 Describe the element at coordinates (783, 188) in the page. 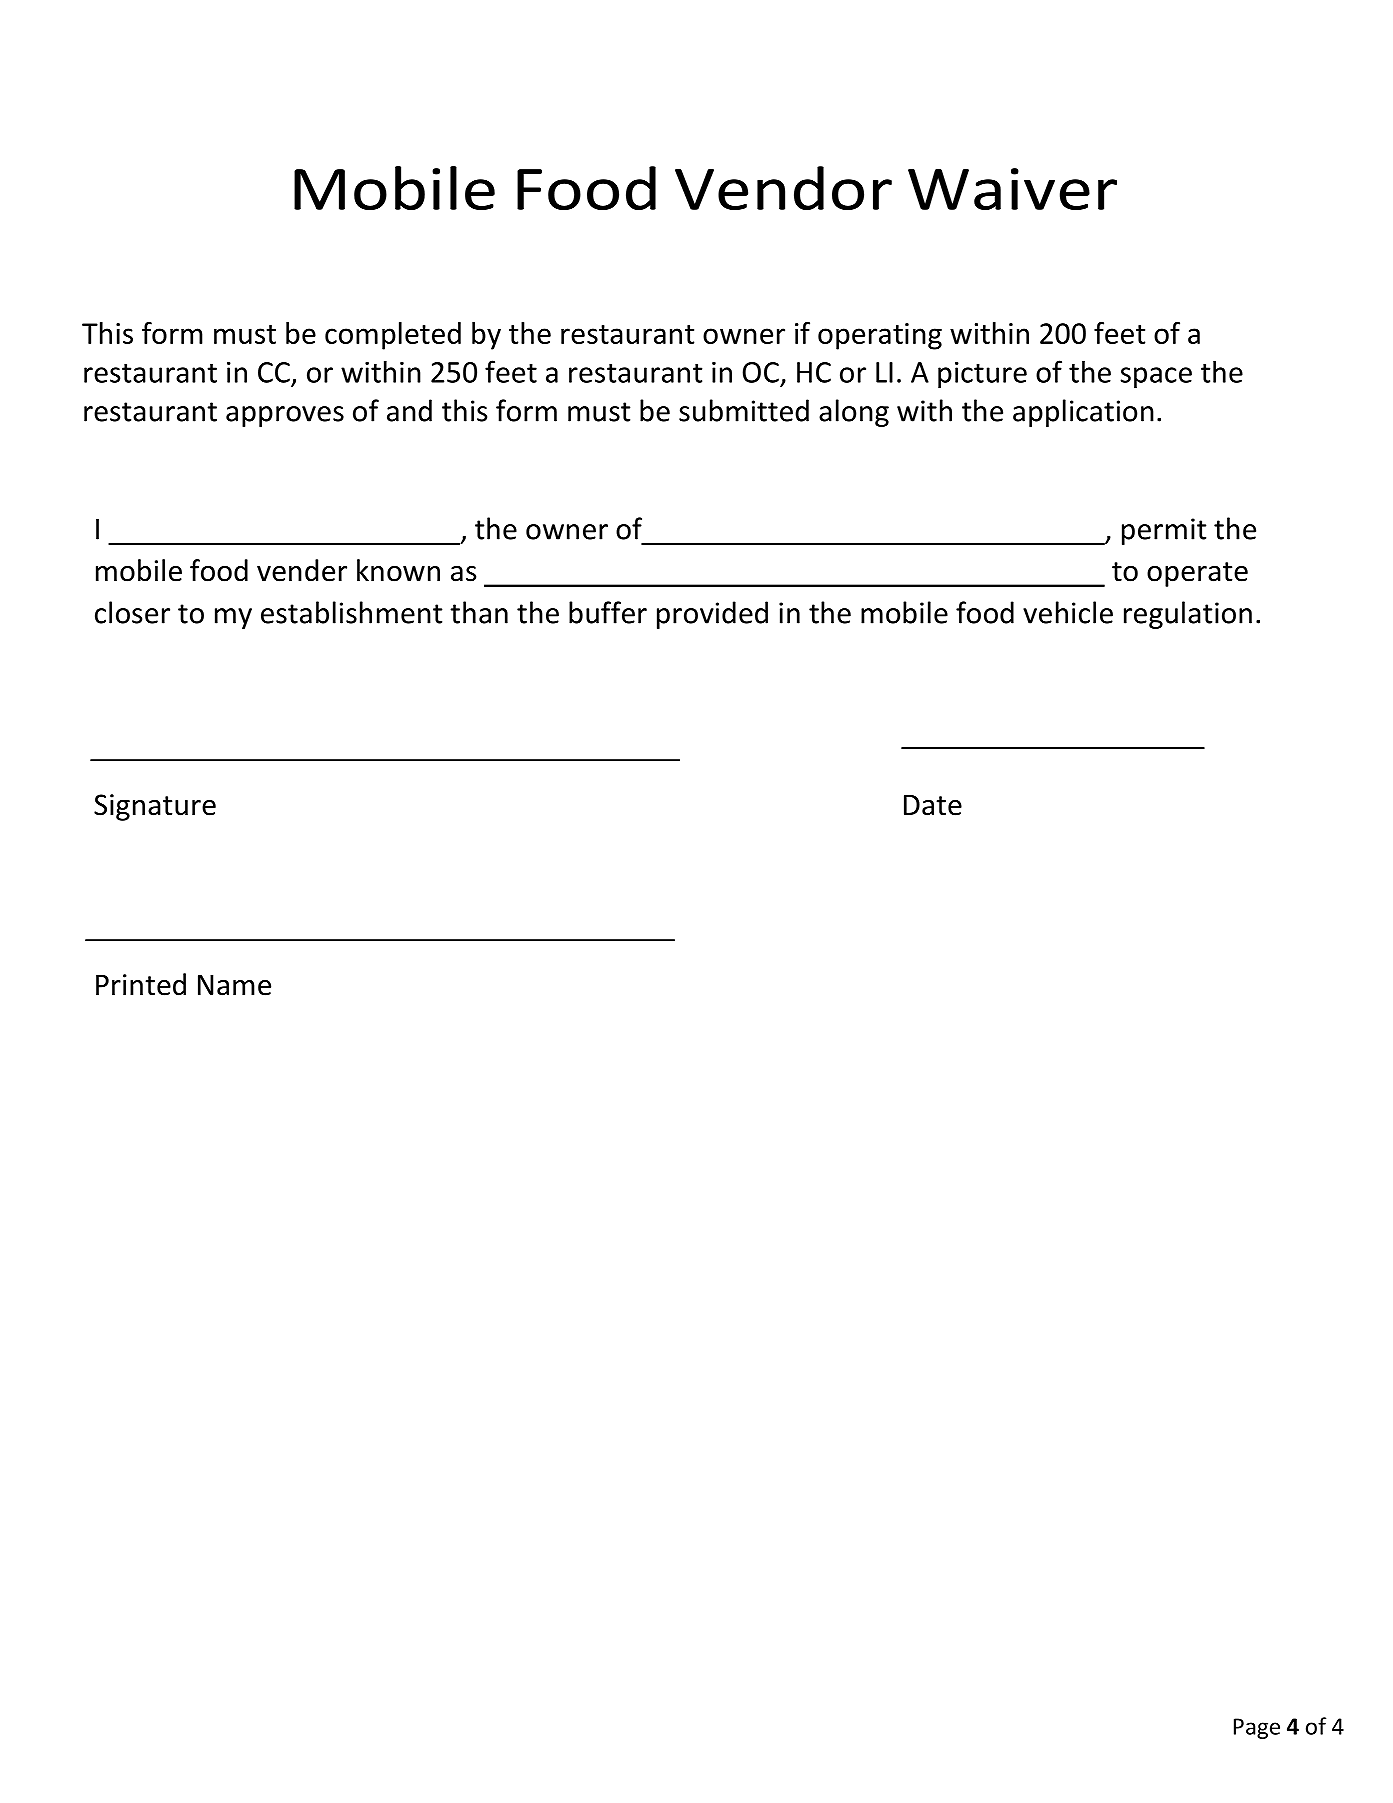

I see `Vendor` at that location.
